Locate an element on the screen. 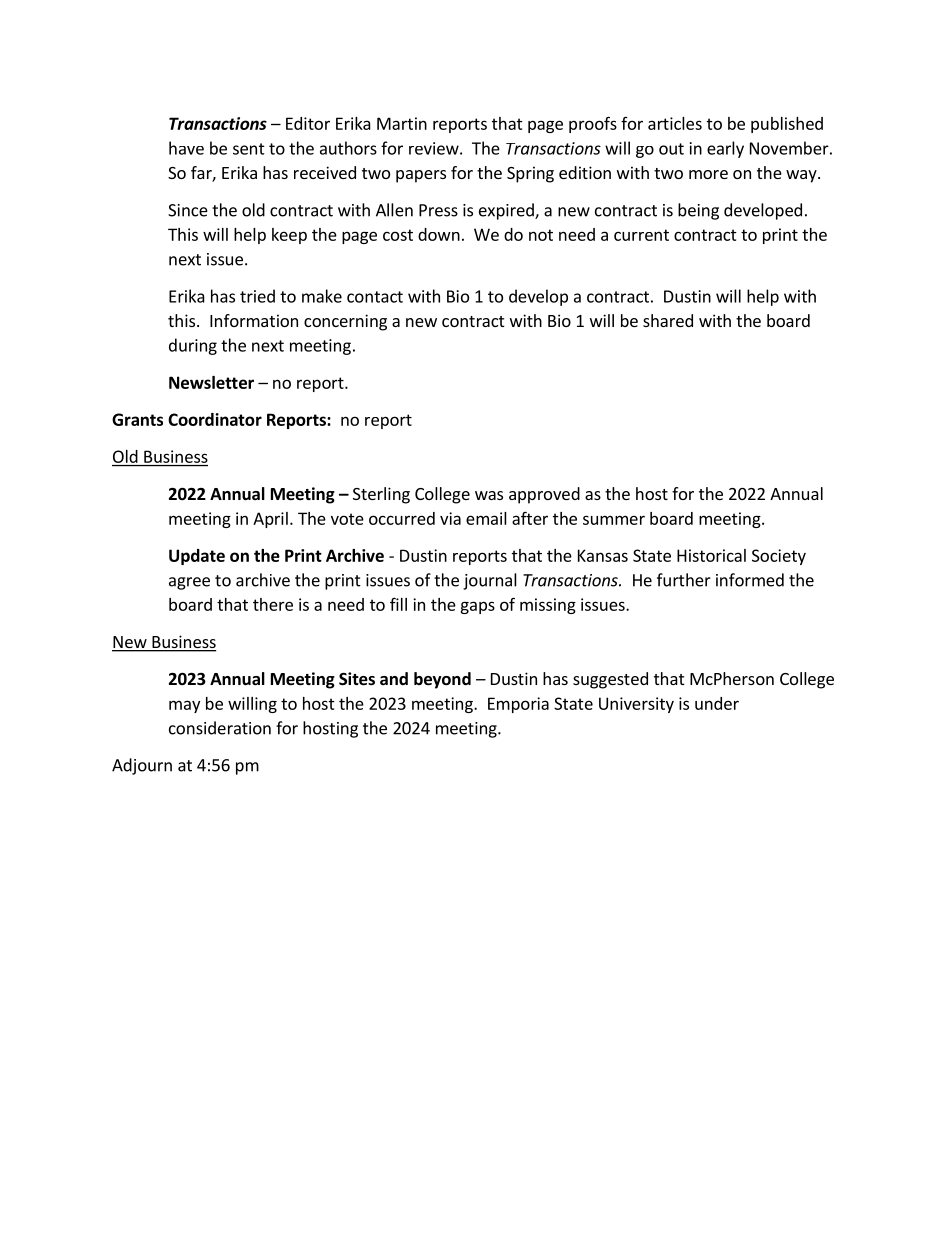 This screenshot has width=952, height=1233. under is located at coordinates (717, 703).
